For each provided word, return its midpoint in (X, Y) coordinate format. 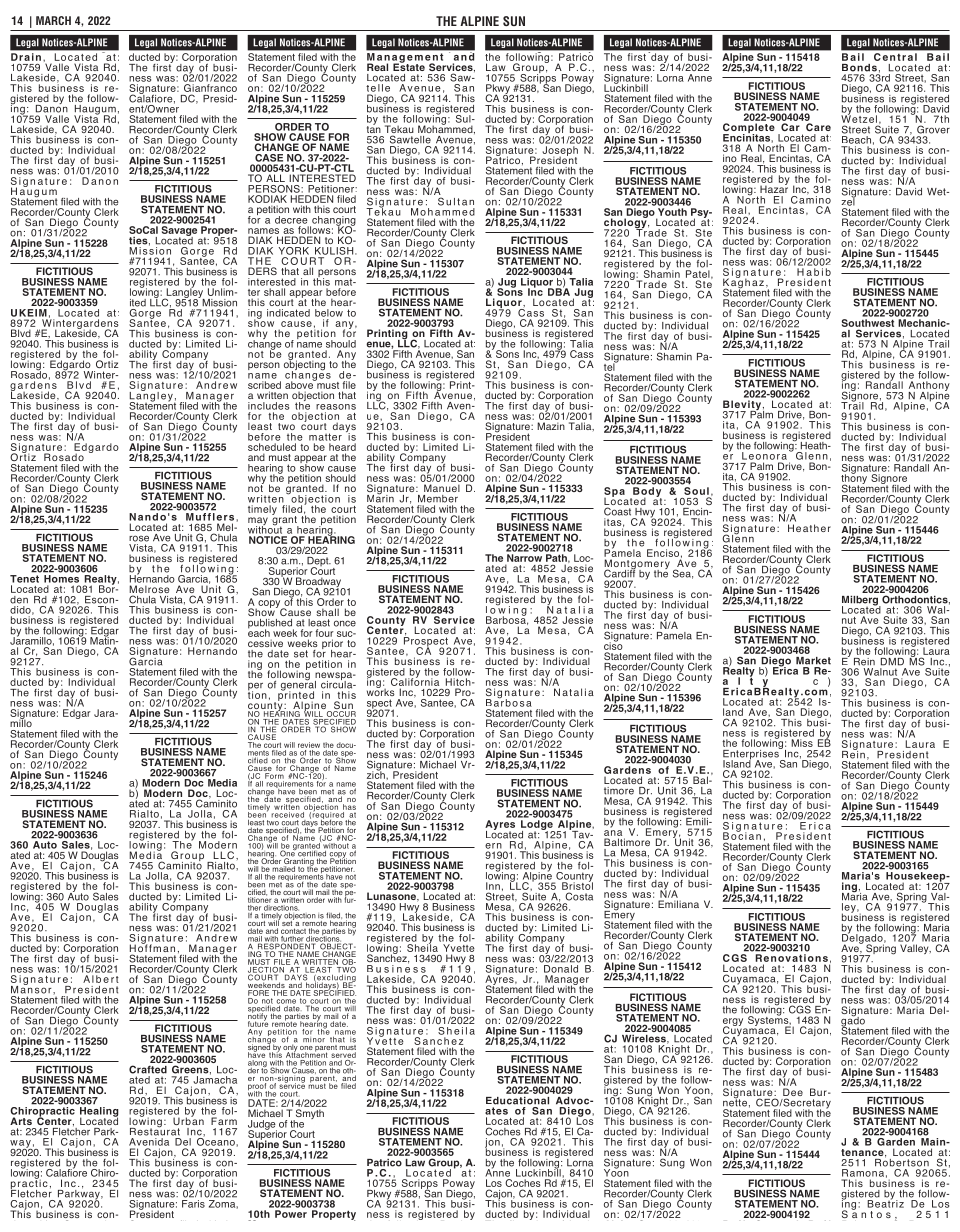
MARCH (53, 20)
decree (291, 220)
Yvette (459, 948)
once (345, 623)
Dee (793, 1093)
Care (818, 127)
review (309, 745)
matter (325, 437)
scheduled (272, 447)
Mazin (551, 426)
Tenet (25, 577)
